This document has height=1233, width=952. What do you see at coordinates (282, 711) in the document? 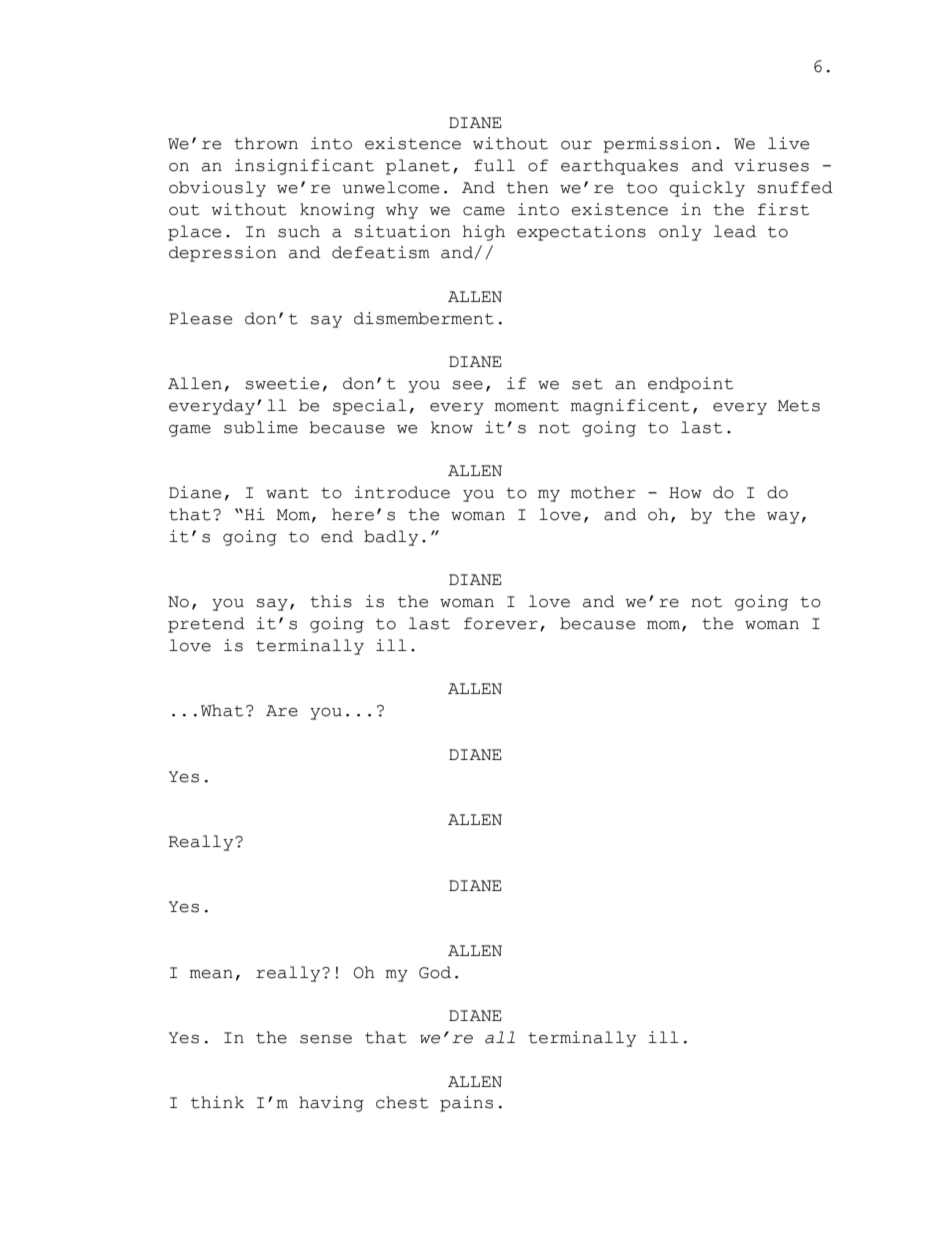
I see `Are` at bounding box center [282, 711].
